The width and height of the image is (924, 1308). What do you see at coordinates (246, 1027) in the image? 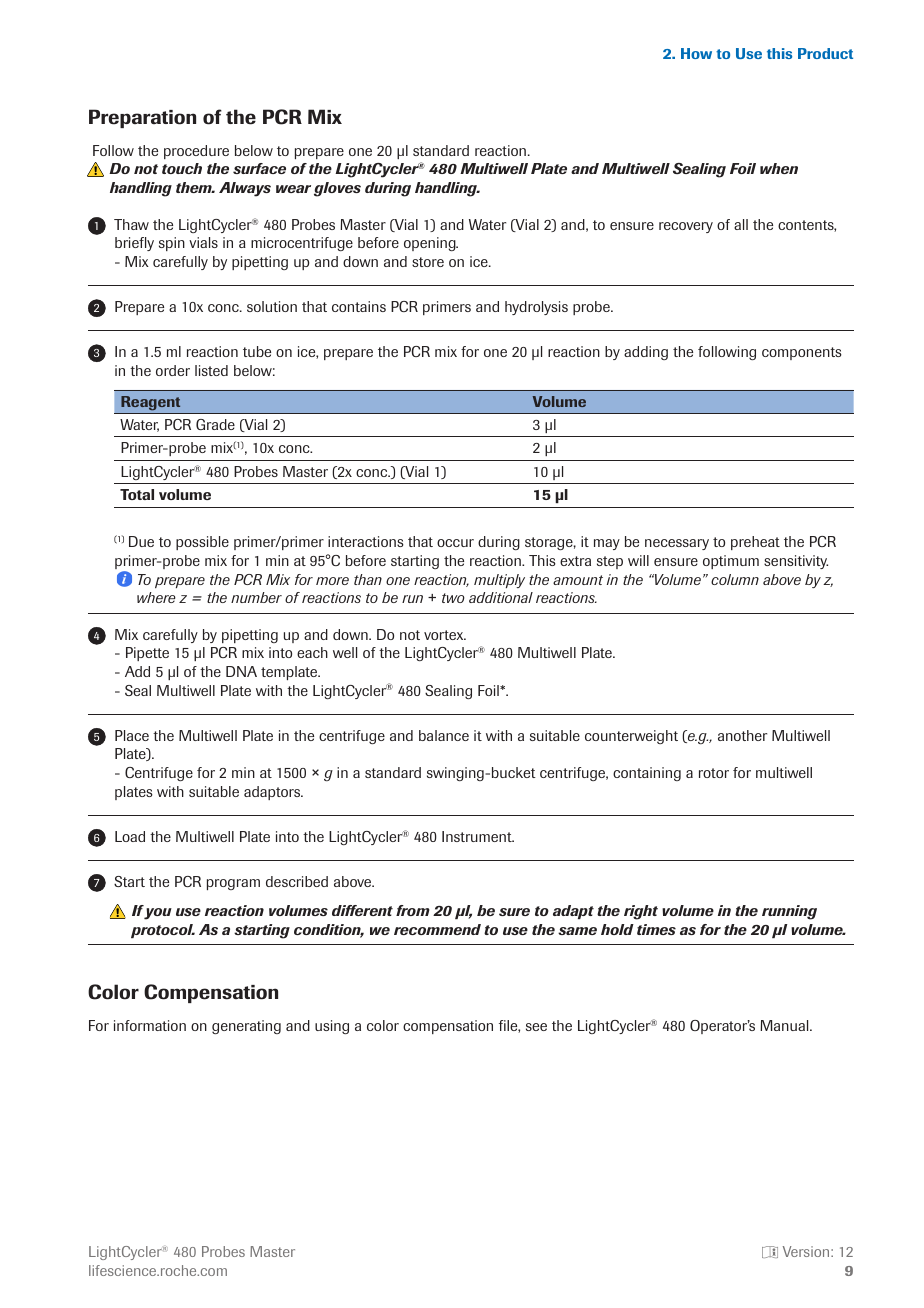
I see `generating` at bounding box center [246, 1027].
